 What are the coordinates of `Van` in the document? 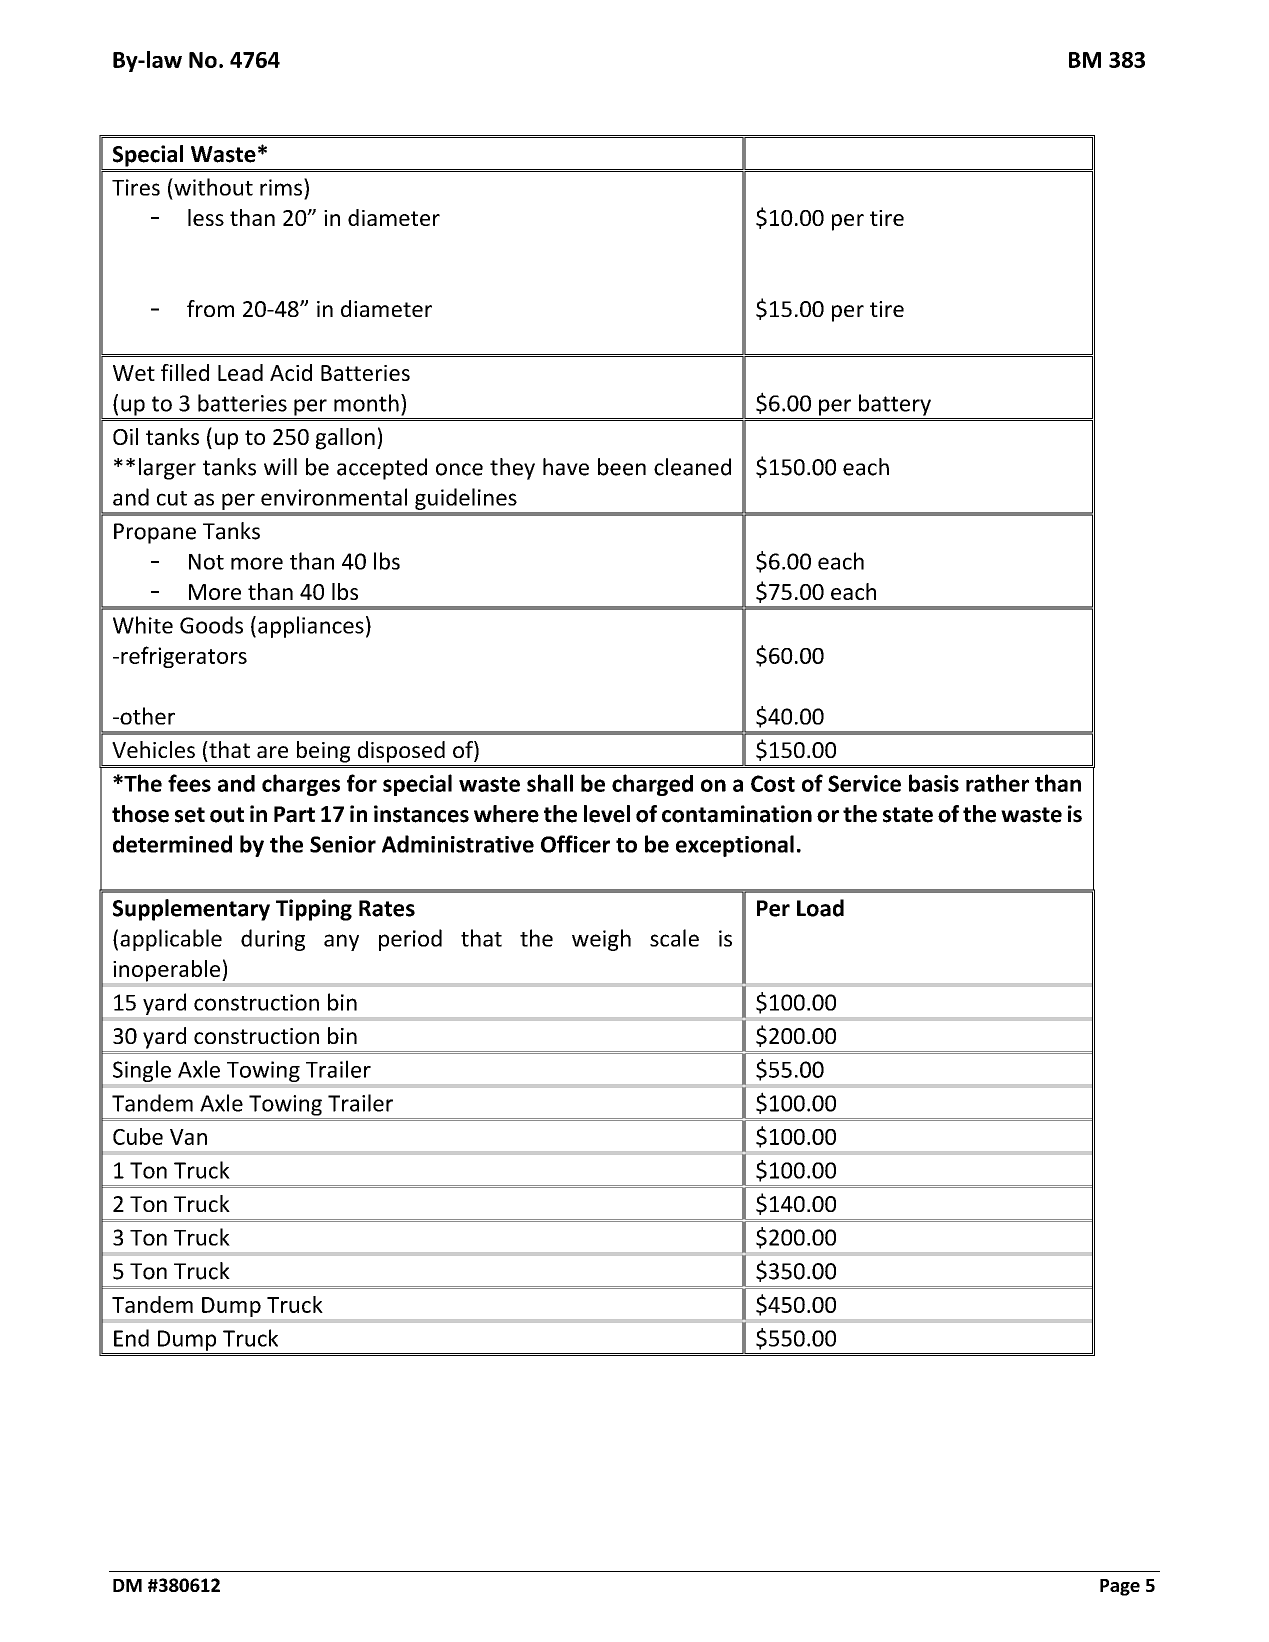 It's located at (188, 1137).
